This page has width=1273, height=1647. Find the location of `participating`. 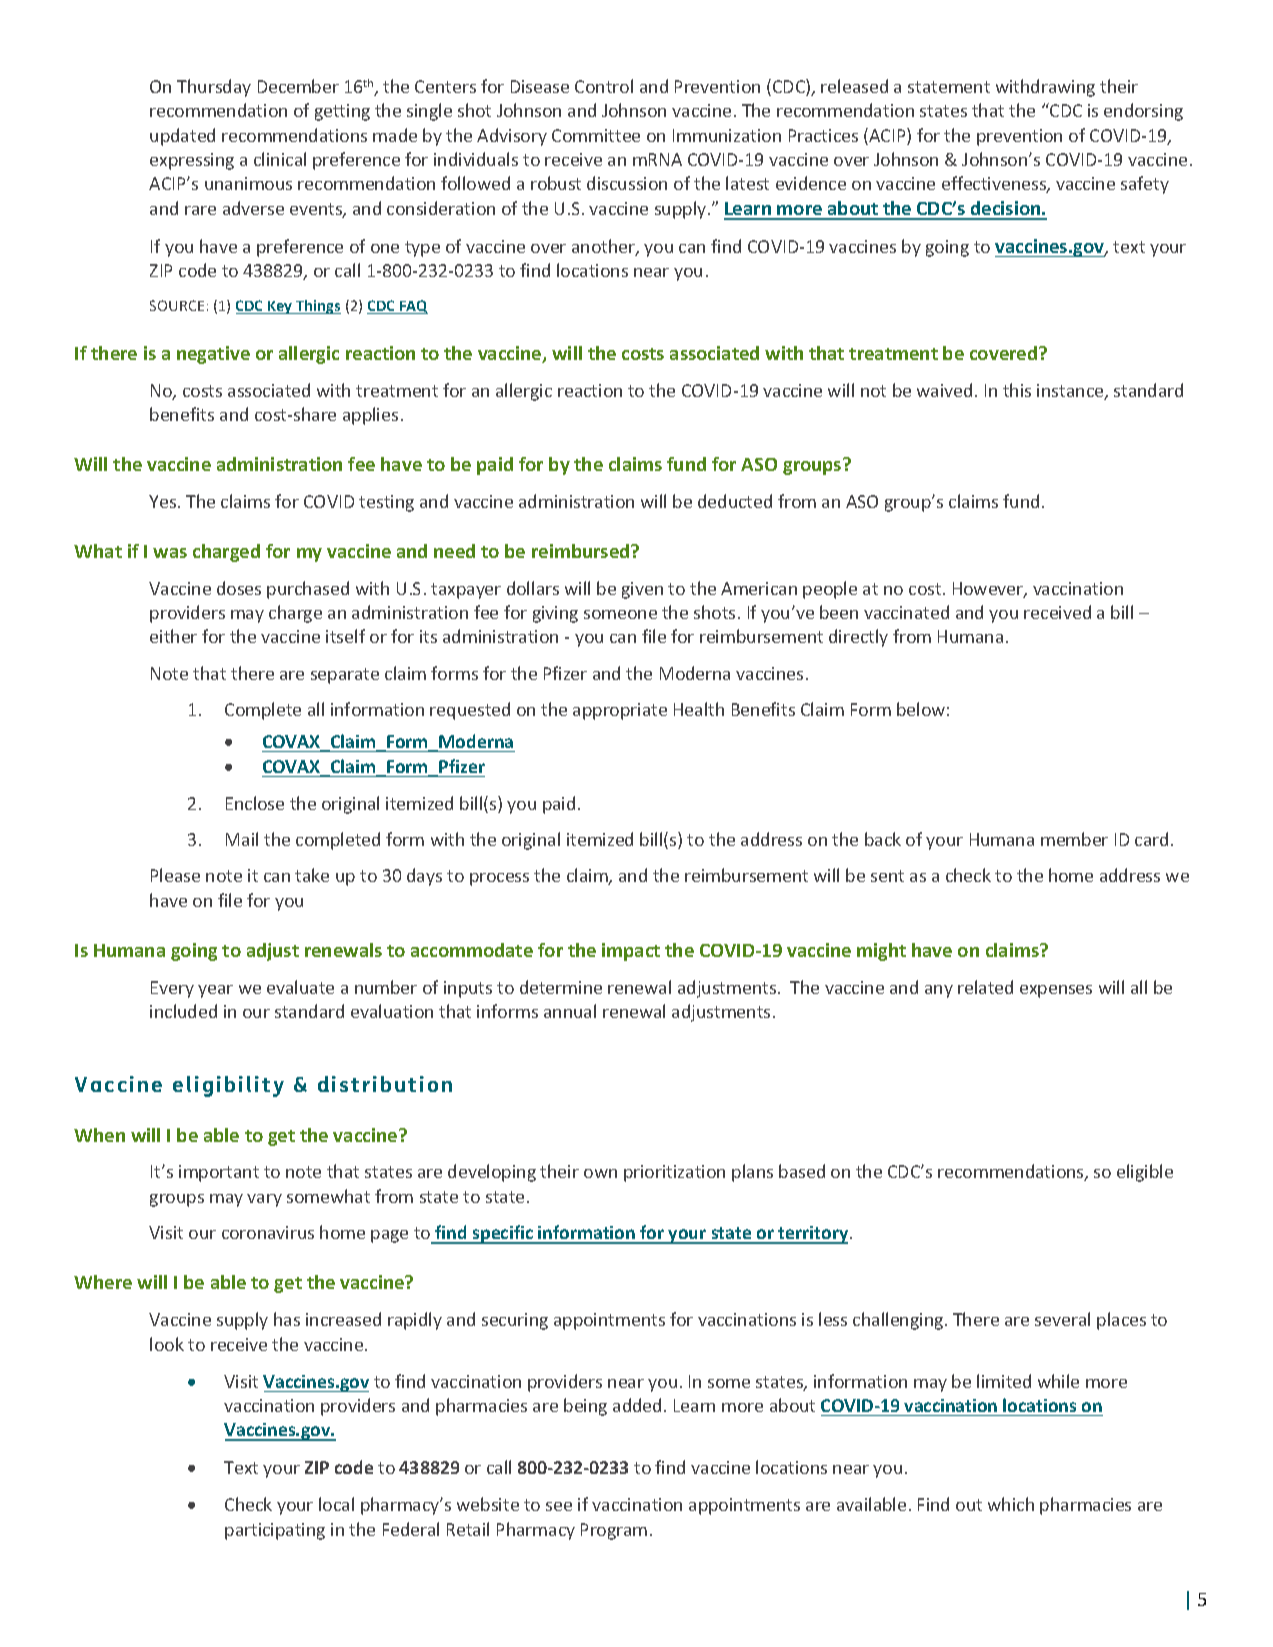

participating is located at coordinates (275, 1531).
